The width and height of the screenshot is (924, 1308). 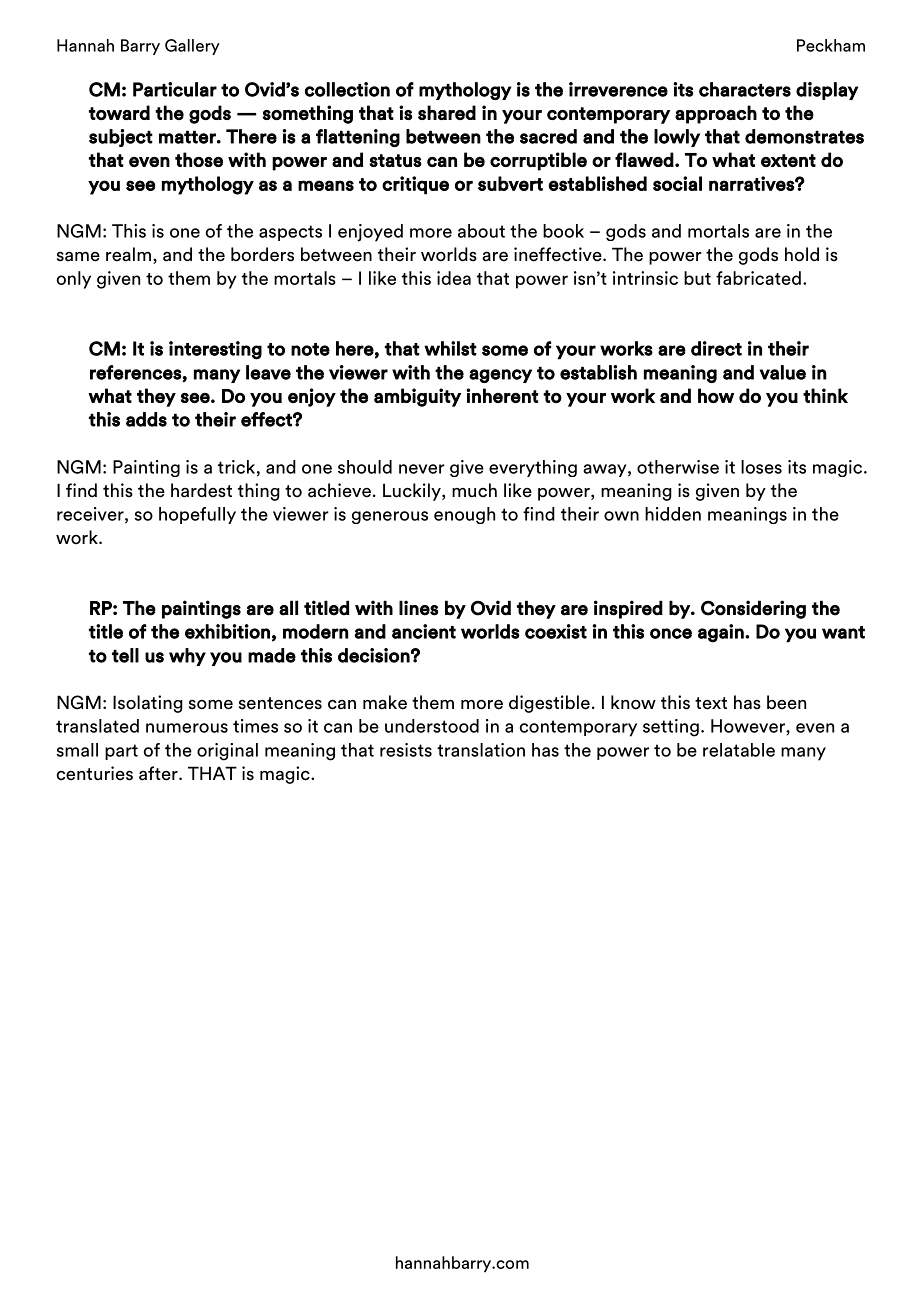 I want to click on fabricated, so click(x=758, y=278).
